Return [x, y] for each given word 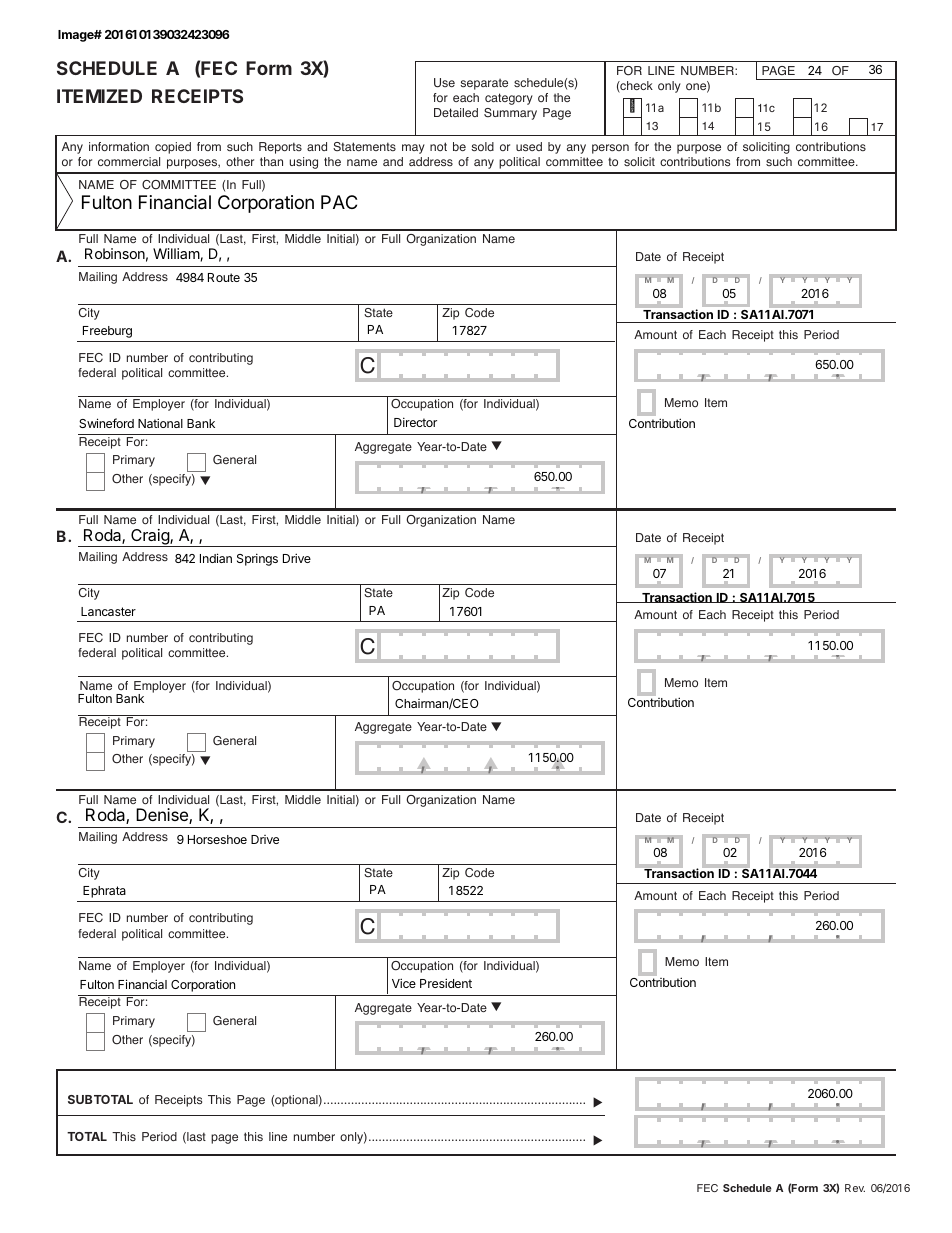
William [176, 253]
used [529, 146]
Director [415, 422]
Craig [150, 538]
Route [224, 277]
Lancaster [108, 611]
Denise [163, 816]
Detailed [456, 112]
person [610, 149]
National [160, 423]
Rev [855, 1188]
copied [173, 148]
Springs [257, 559]
